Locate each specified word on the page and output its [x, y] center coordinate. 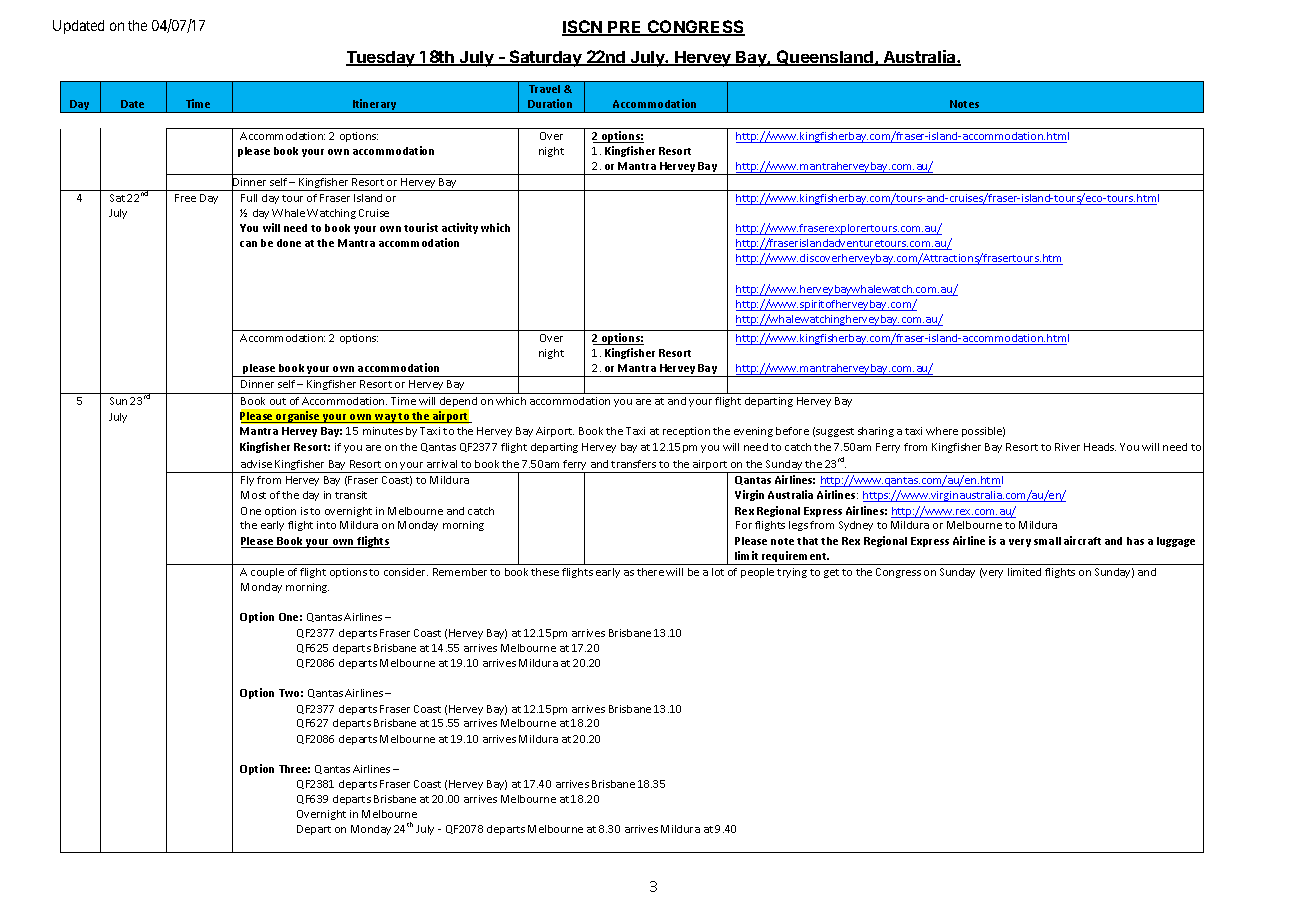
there [650, 572]
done [289, 243]
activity [460, 228]
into [326, 525]
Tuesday [382, 59]
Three [294, 769]
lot [718, 572]
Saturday [545, 58]
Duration [550, 103]
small [1047, 541]
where [942, 431]
